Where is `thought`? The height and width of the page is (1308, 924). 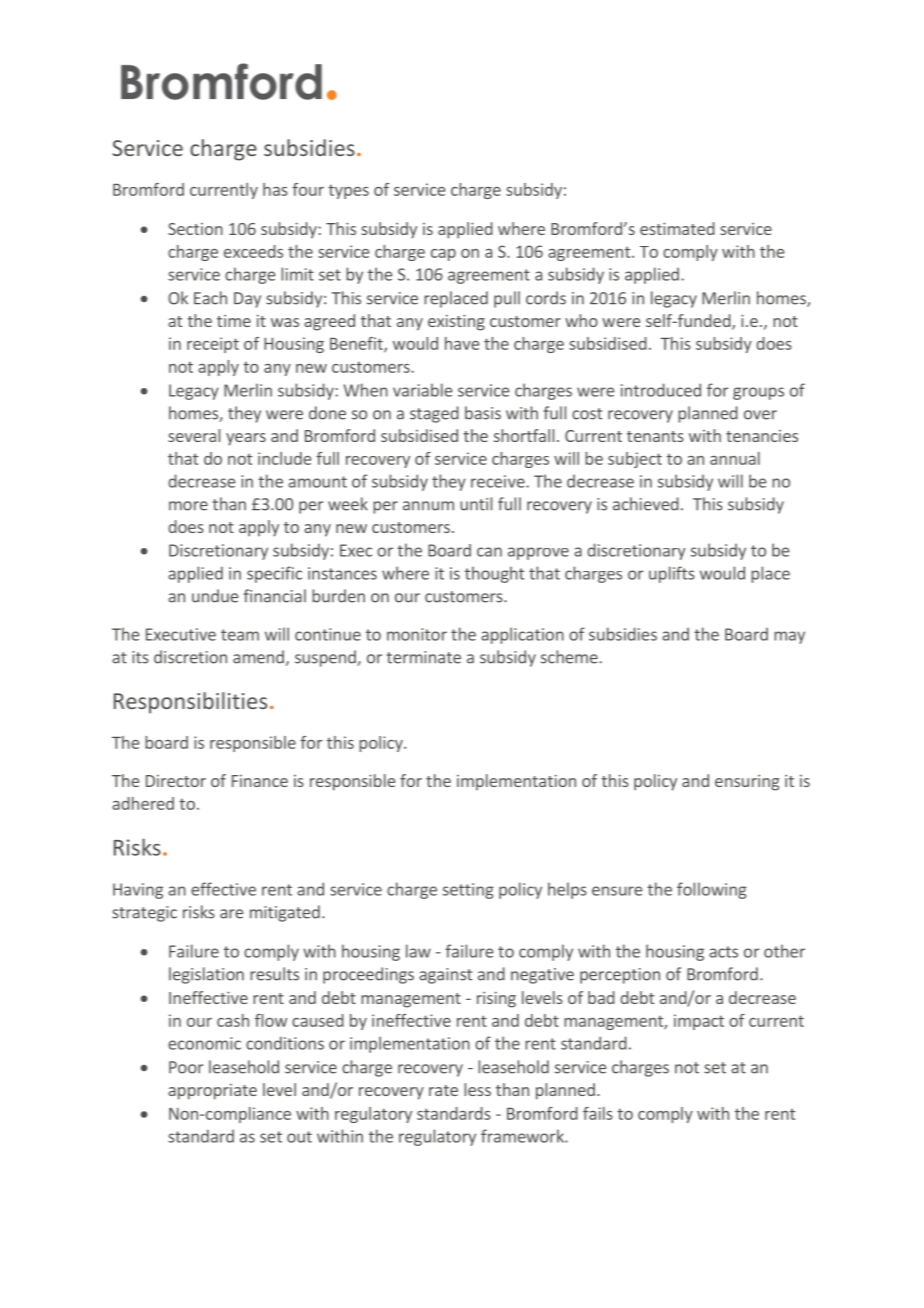 thought is located at coordinates (494, 574).
